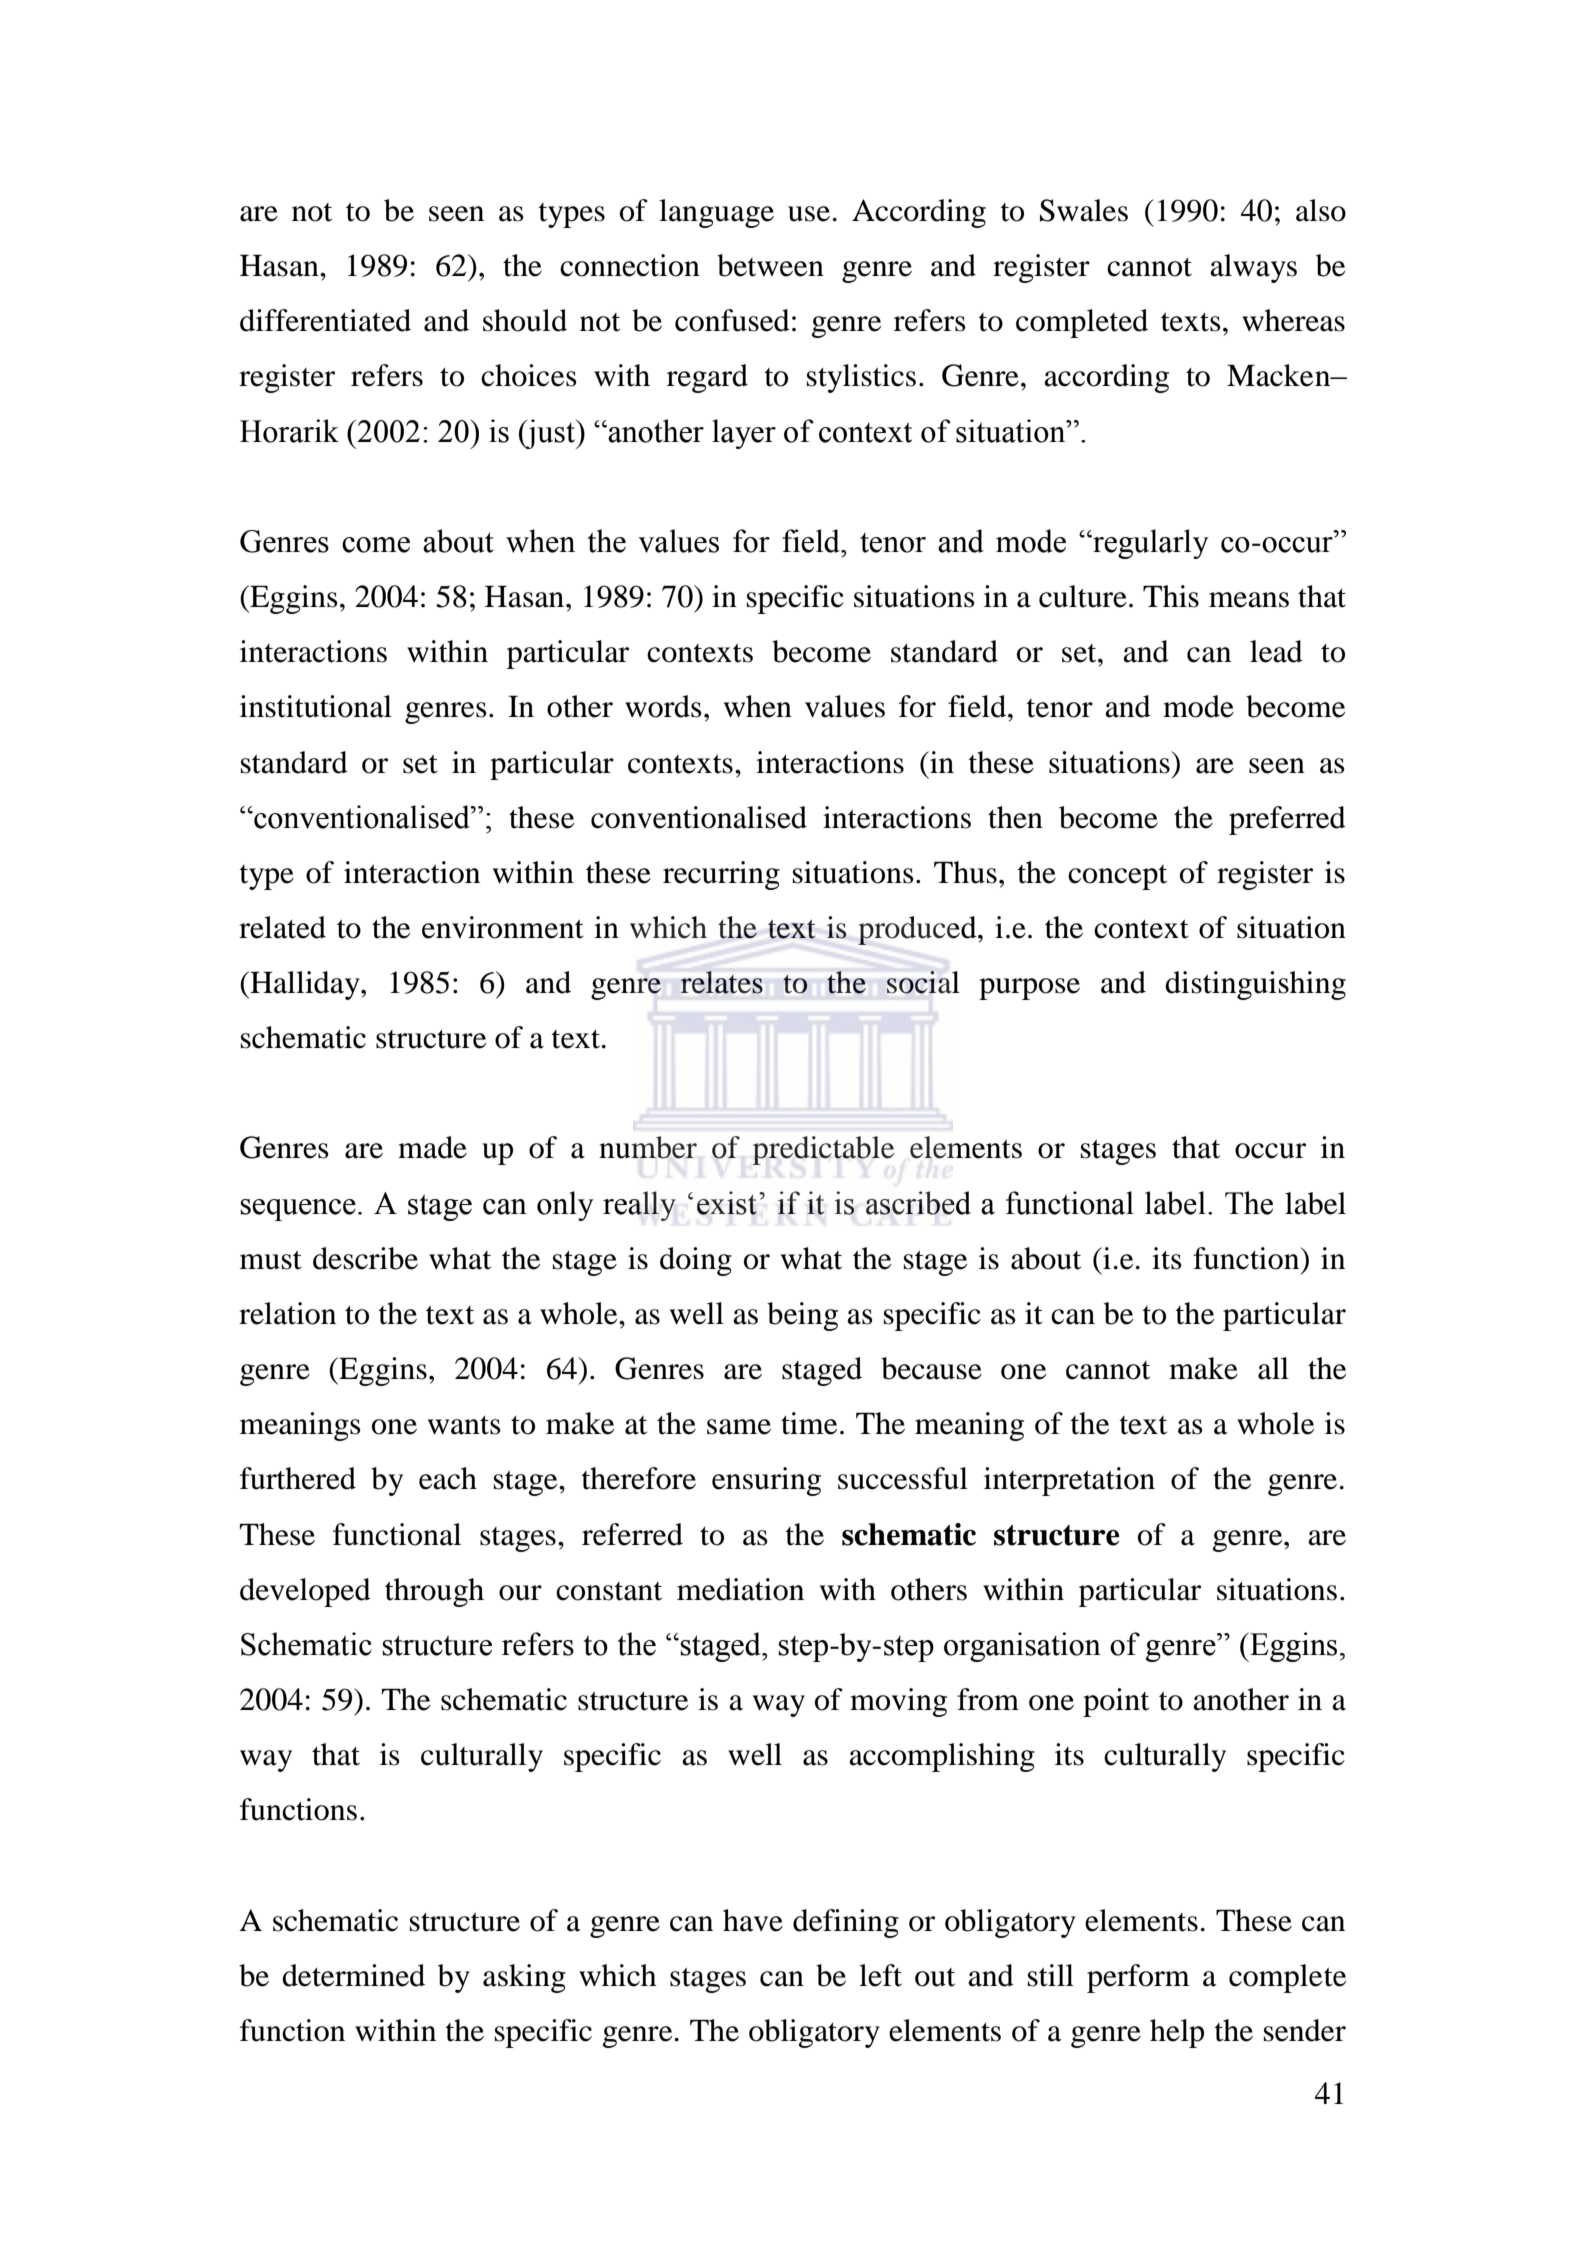 This page has width=1586, height=2243. I want to click on differentiated, so click(325, 320).
